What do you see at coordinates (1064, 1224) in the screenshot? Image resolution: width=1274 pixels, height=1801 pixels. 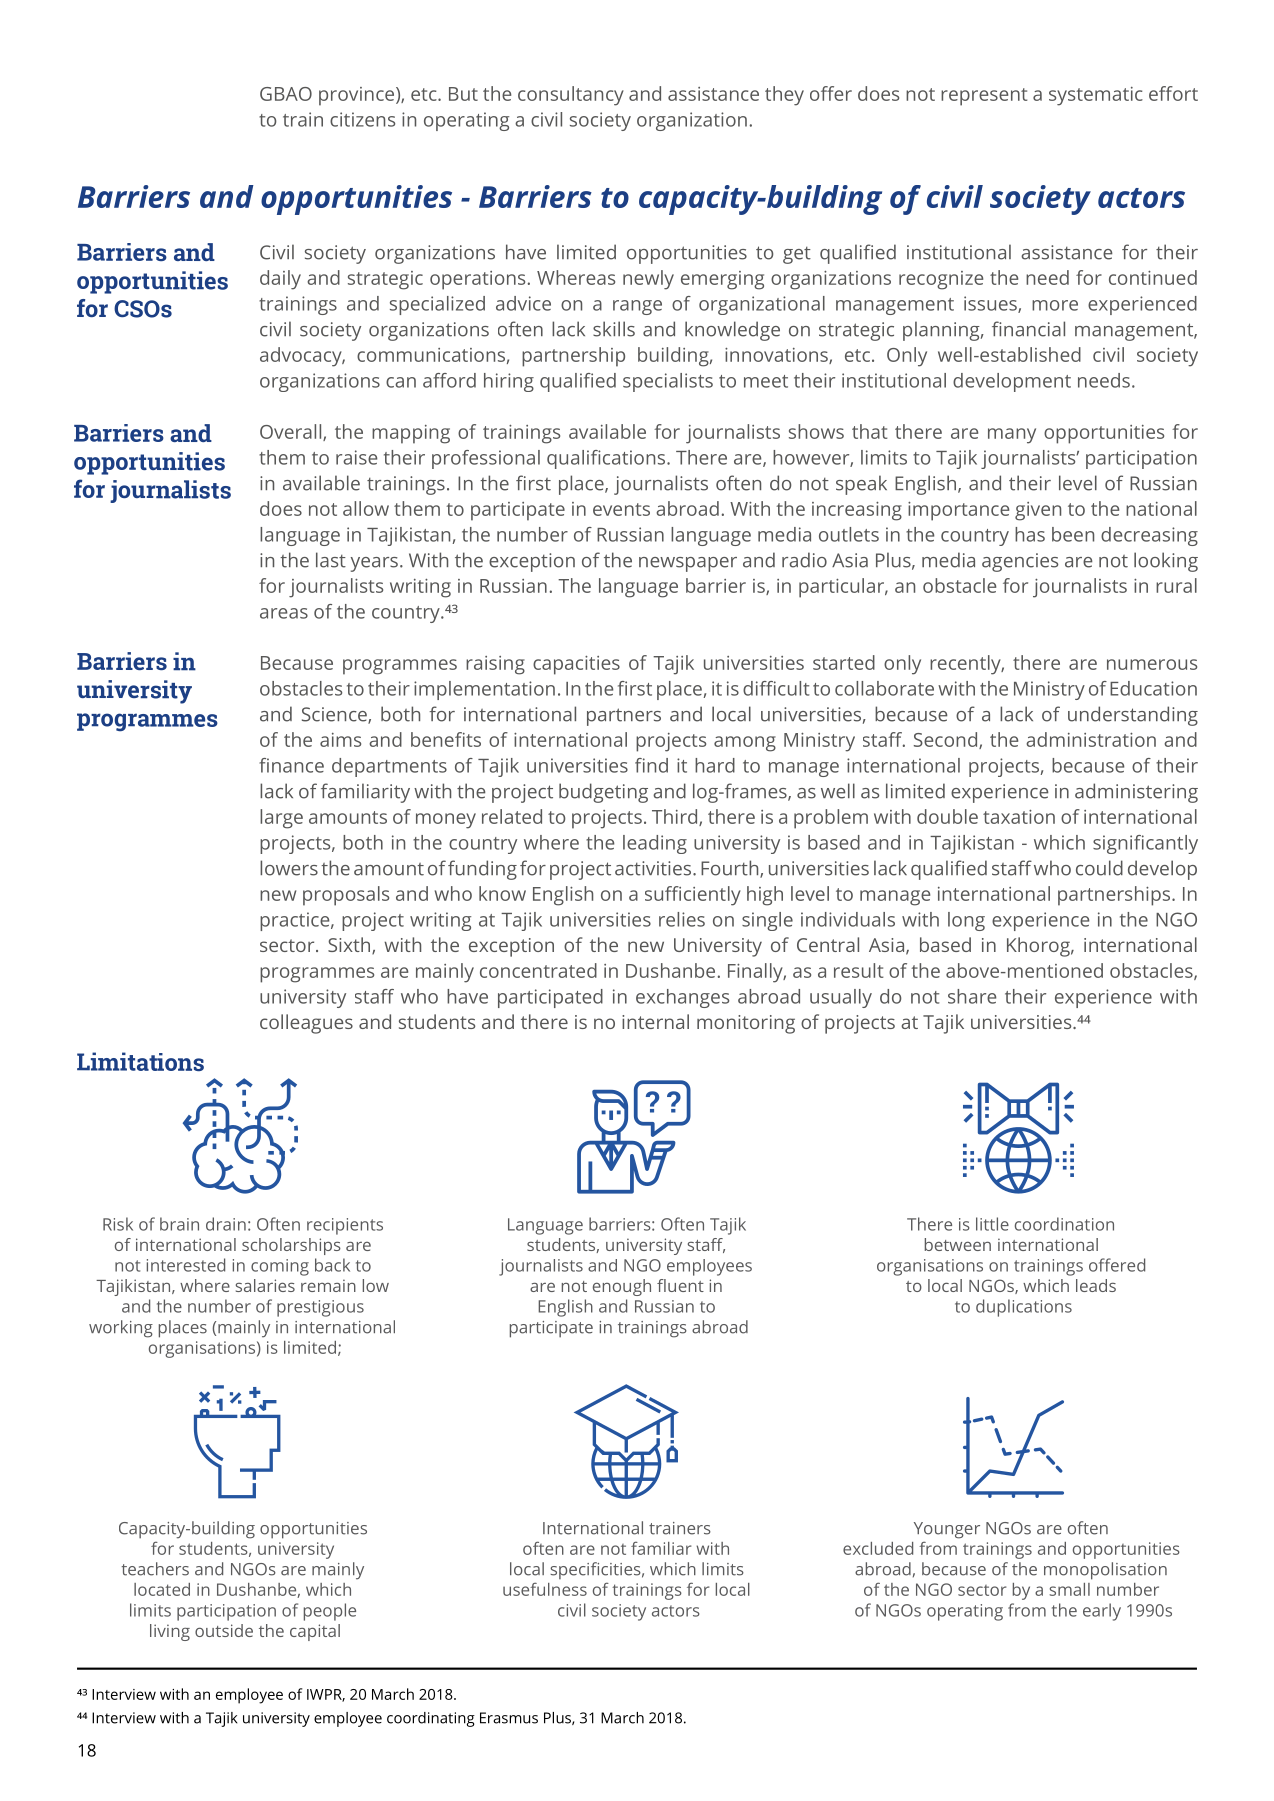 I see `coordination` at bounding box center [1064, 1224].
